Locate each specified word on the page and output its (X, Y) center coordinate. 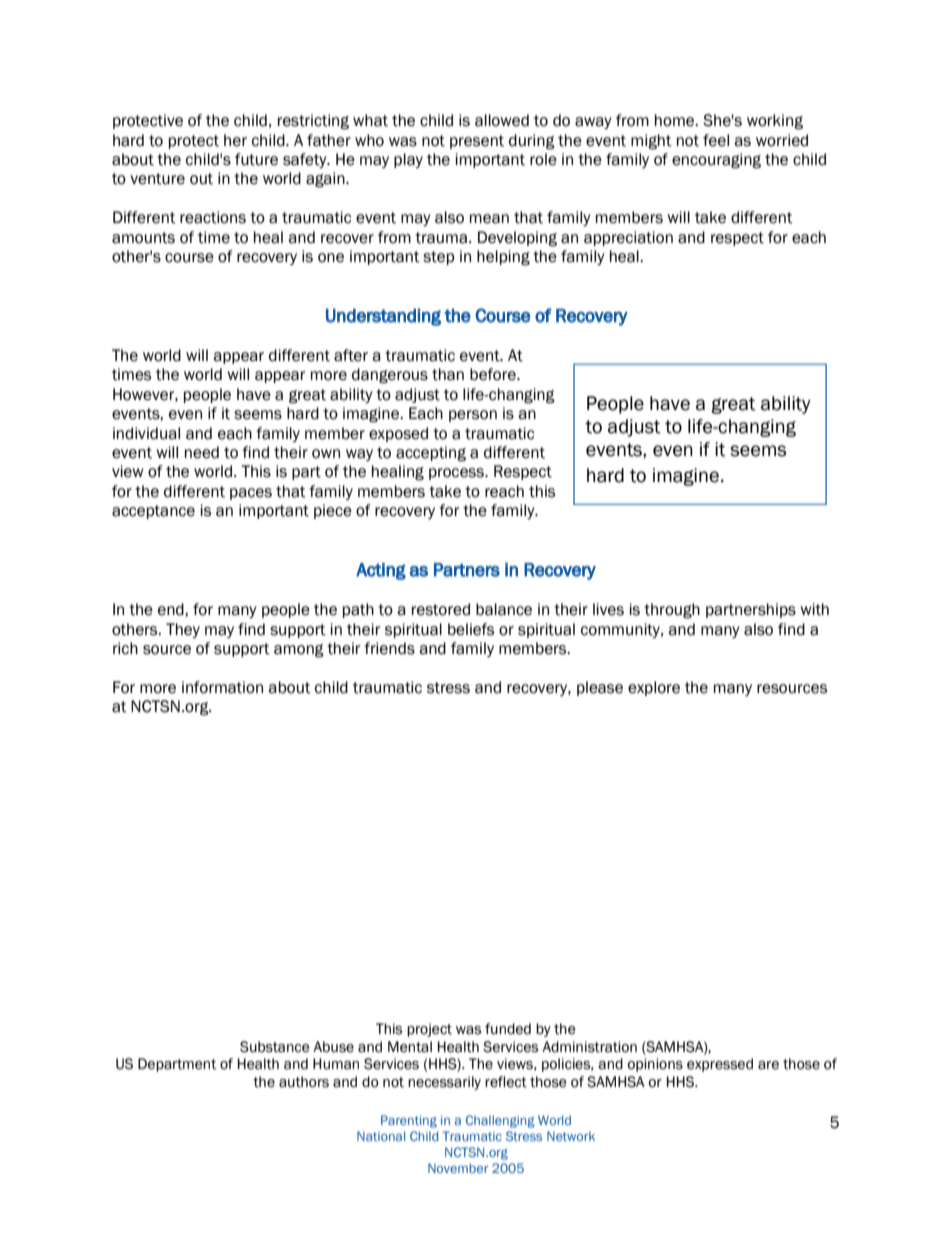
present (477, 142)
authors (304, 1082)
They (183, 630)
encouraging (716, 161)
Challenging (500, 1121)
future (256, 159)
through (672, 611)
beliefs (471, 629)
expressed (720, 1065)
